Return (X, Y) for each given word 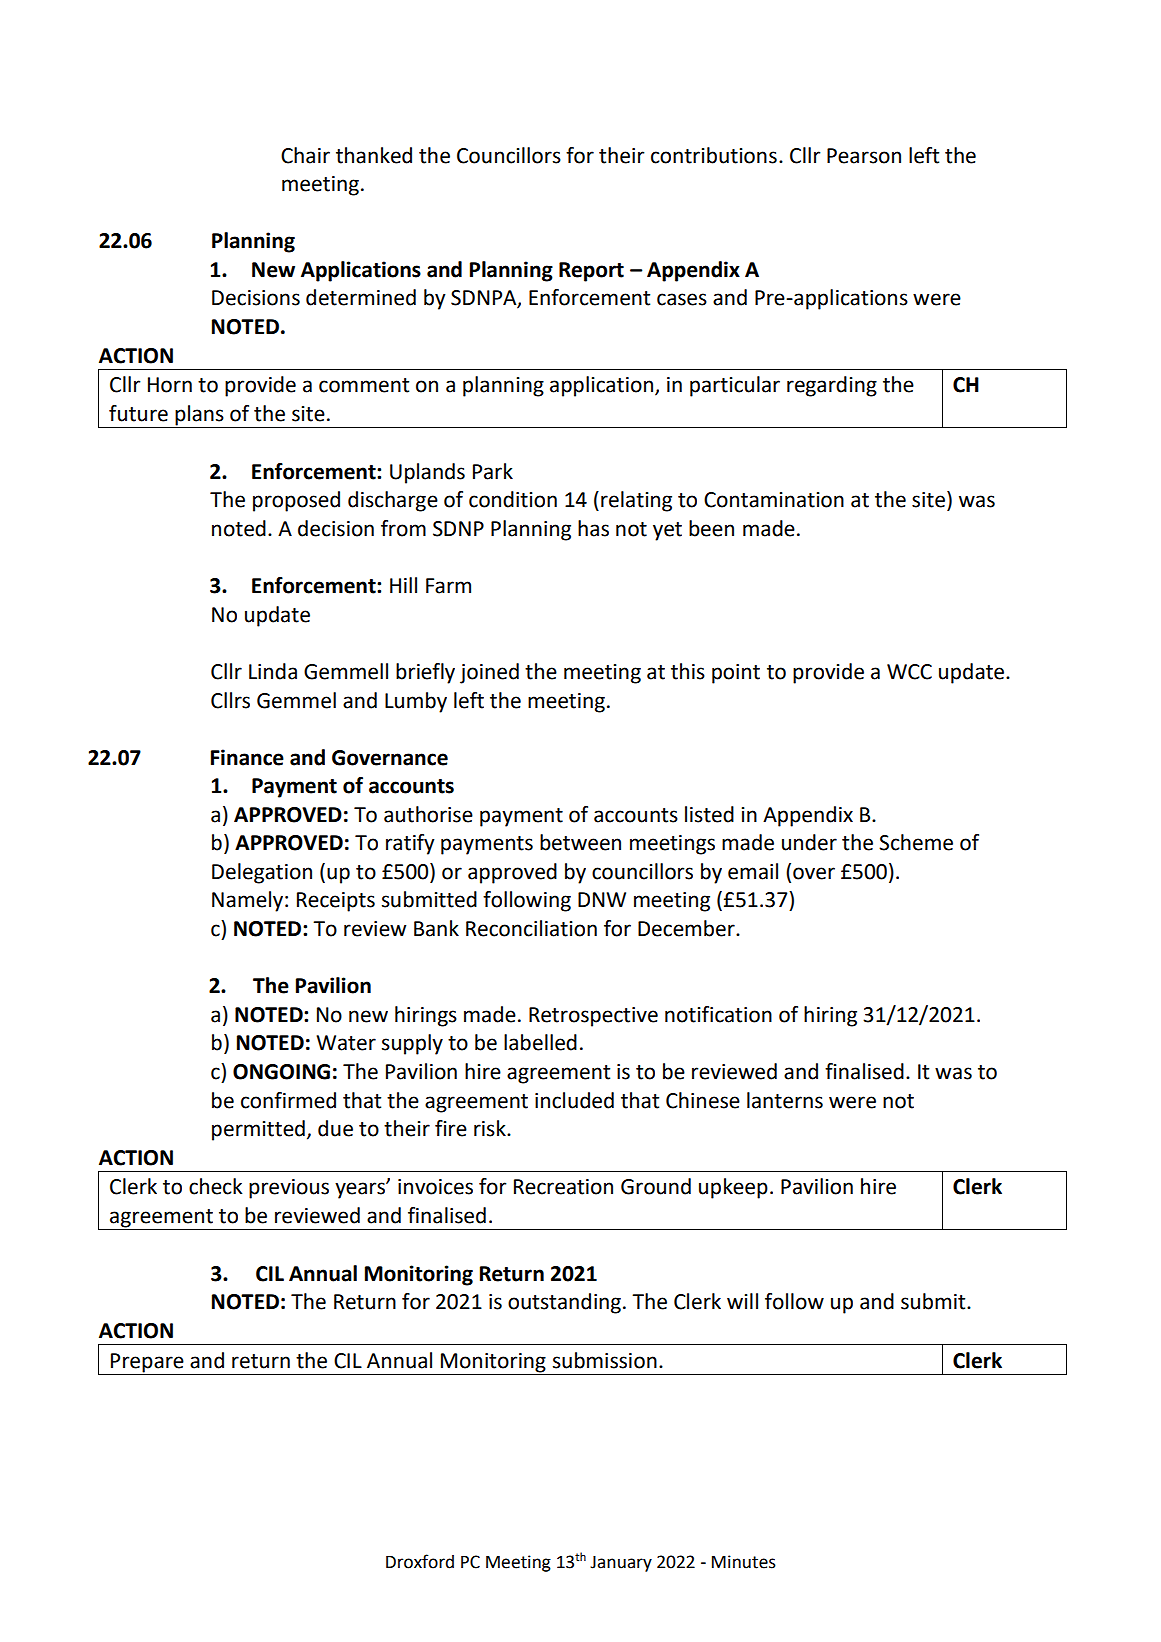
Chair (305, 155)
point (736, 674)
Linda (273, 671)
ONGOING (281, 1072)
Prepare (147, 1363)
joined (489, 673)
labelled (540, 1042)
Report (591, 272)
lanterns (785, 1100)
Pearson (864, 156)
